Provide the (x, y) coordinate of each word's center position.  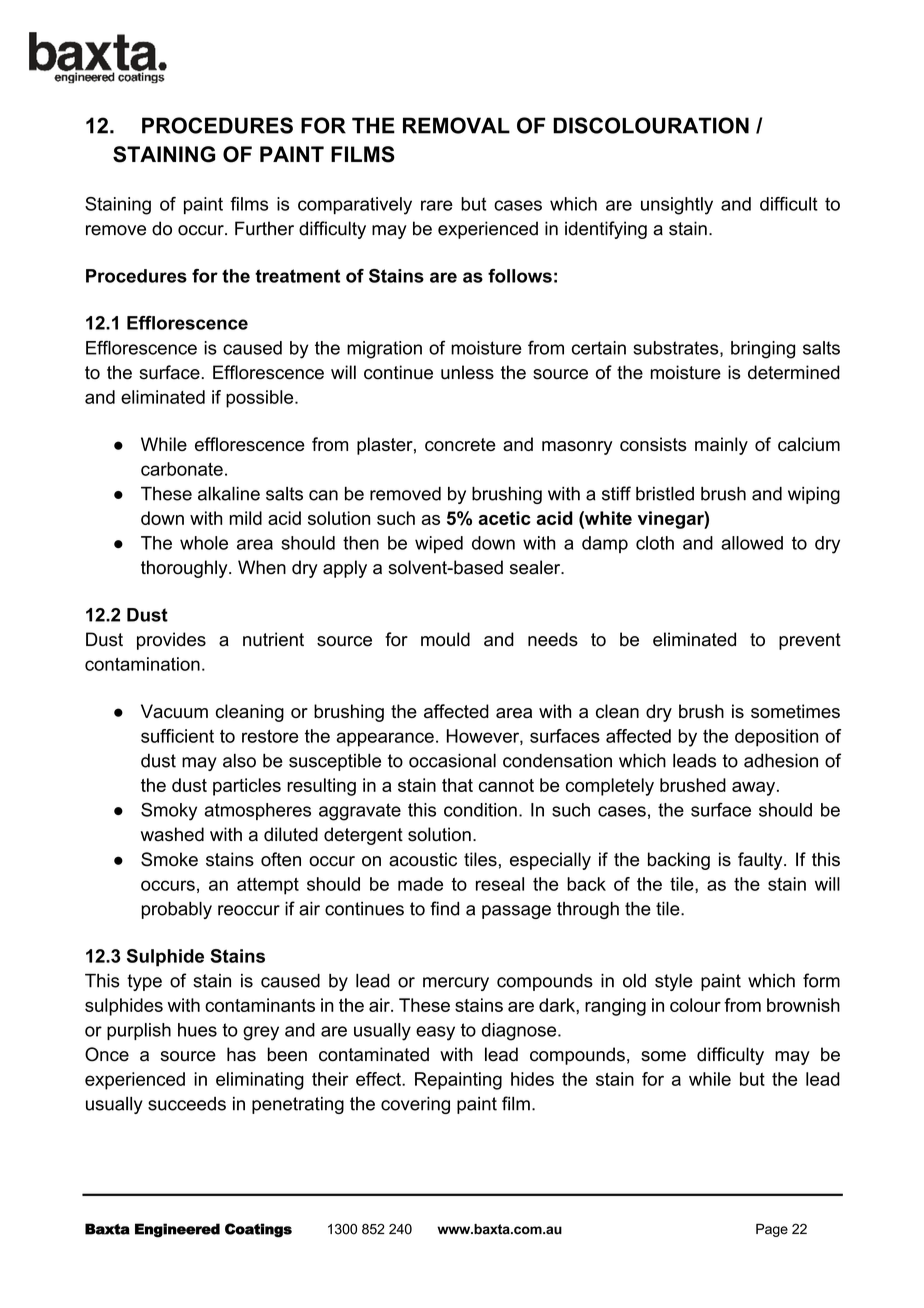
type (144, 982)
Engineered (177, 1230)
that (457, 785)
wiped (439, 544)
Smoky (169, 811)
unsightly (677, 206)
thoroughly (185, 569)
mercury (456, 984)
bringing (763, 350)
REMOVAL (456, 125)
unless (467, 372)
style (674, 982)
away (755, 789)
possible (261, 399)
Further (264, 228)
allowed (752, 543)
